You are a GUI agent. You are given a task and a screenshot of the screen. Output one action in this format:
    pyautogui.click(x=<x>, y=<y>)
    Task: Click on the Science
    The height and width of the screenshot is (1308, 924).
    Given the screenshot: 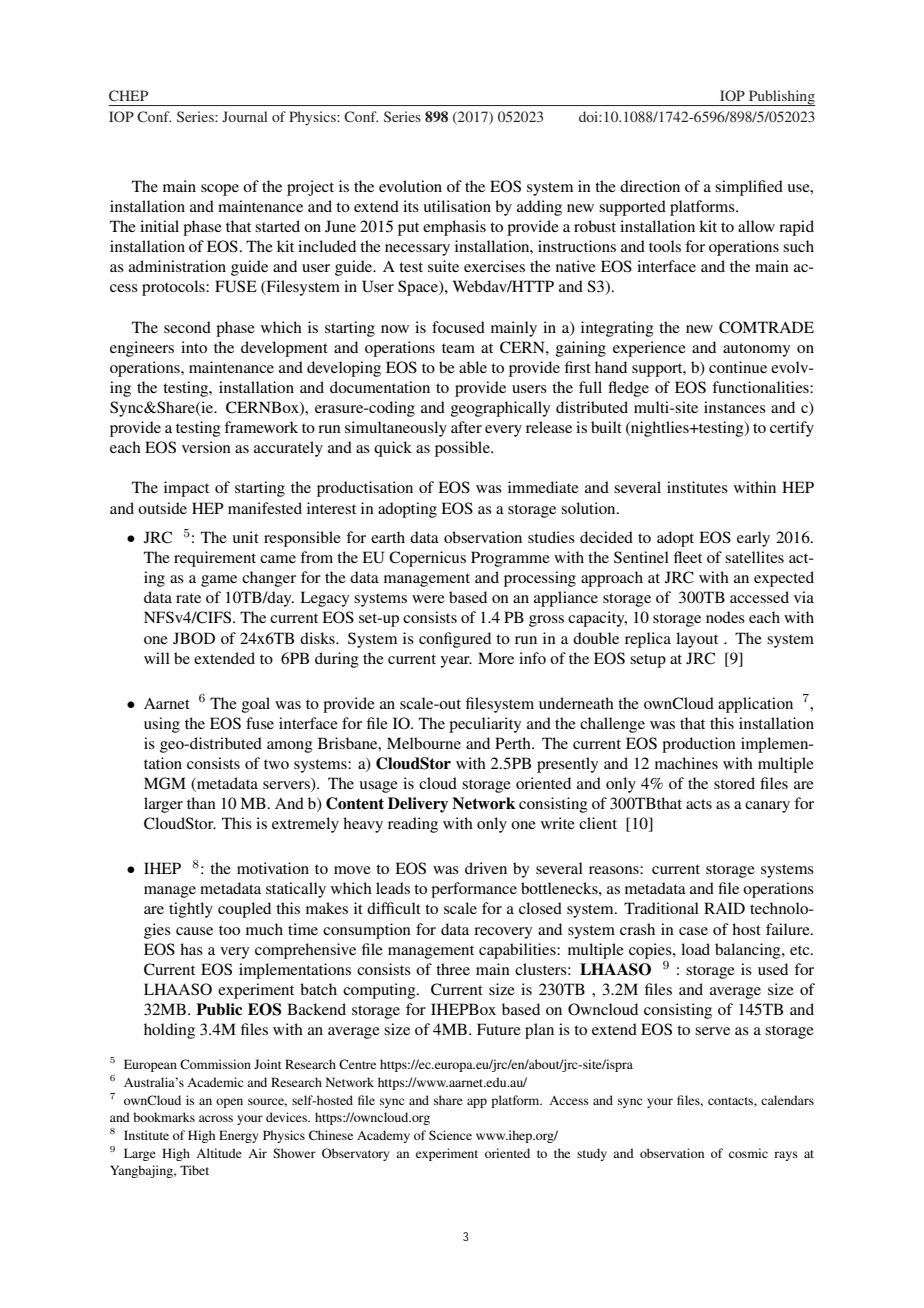 What is the action you would take?
    pyautogui.click(x=450, y=1135)
